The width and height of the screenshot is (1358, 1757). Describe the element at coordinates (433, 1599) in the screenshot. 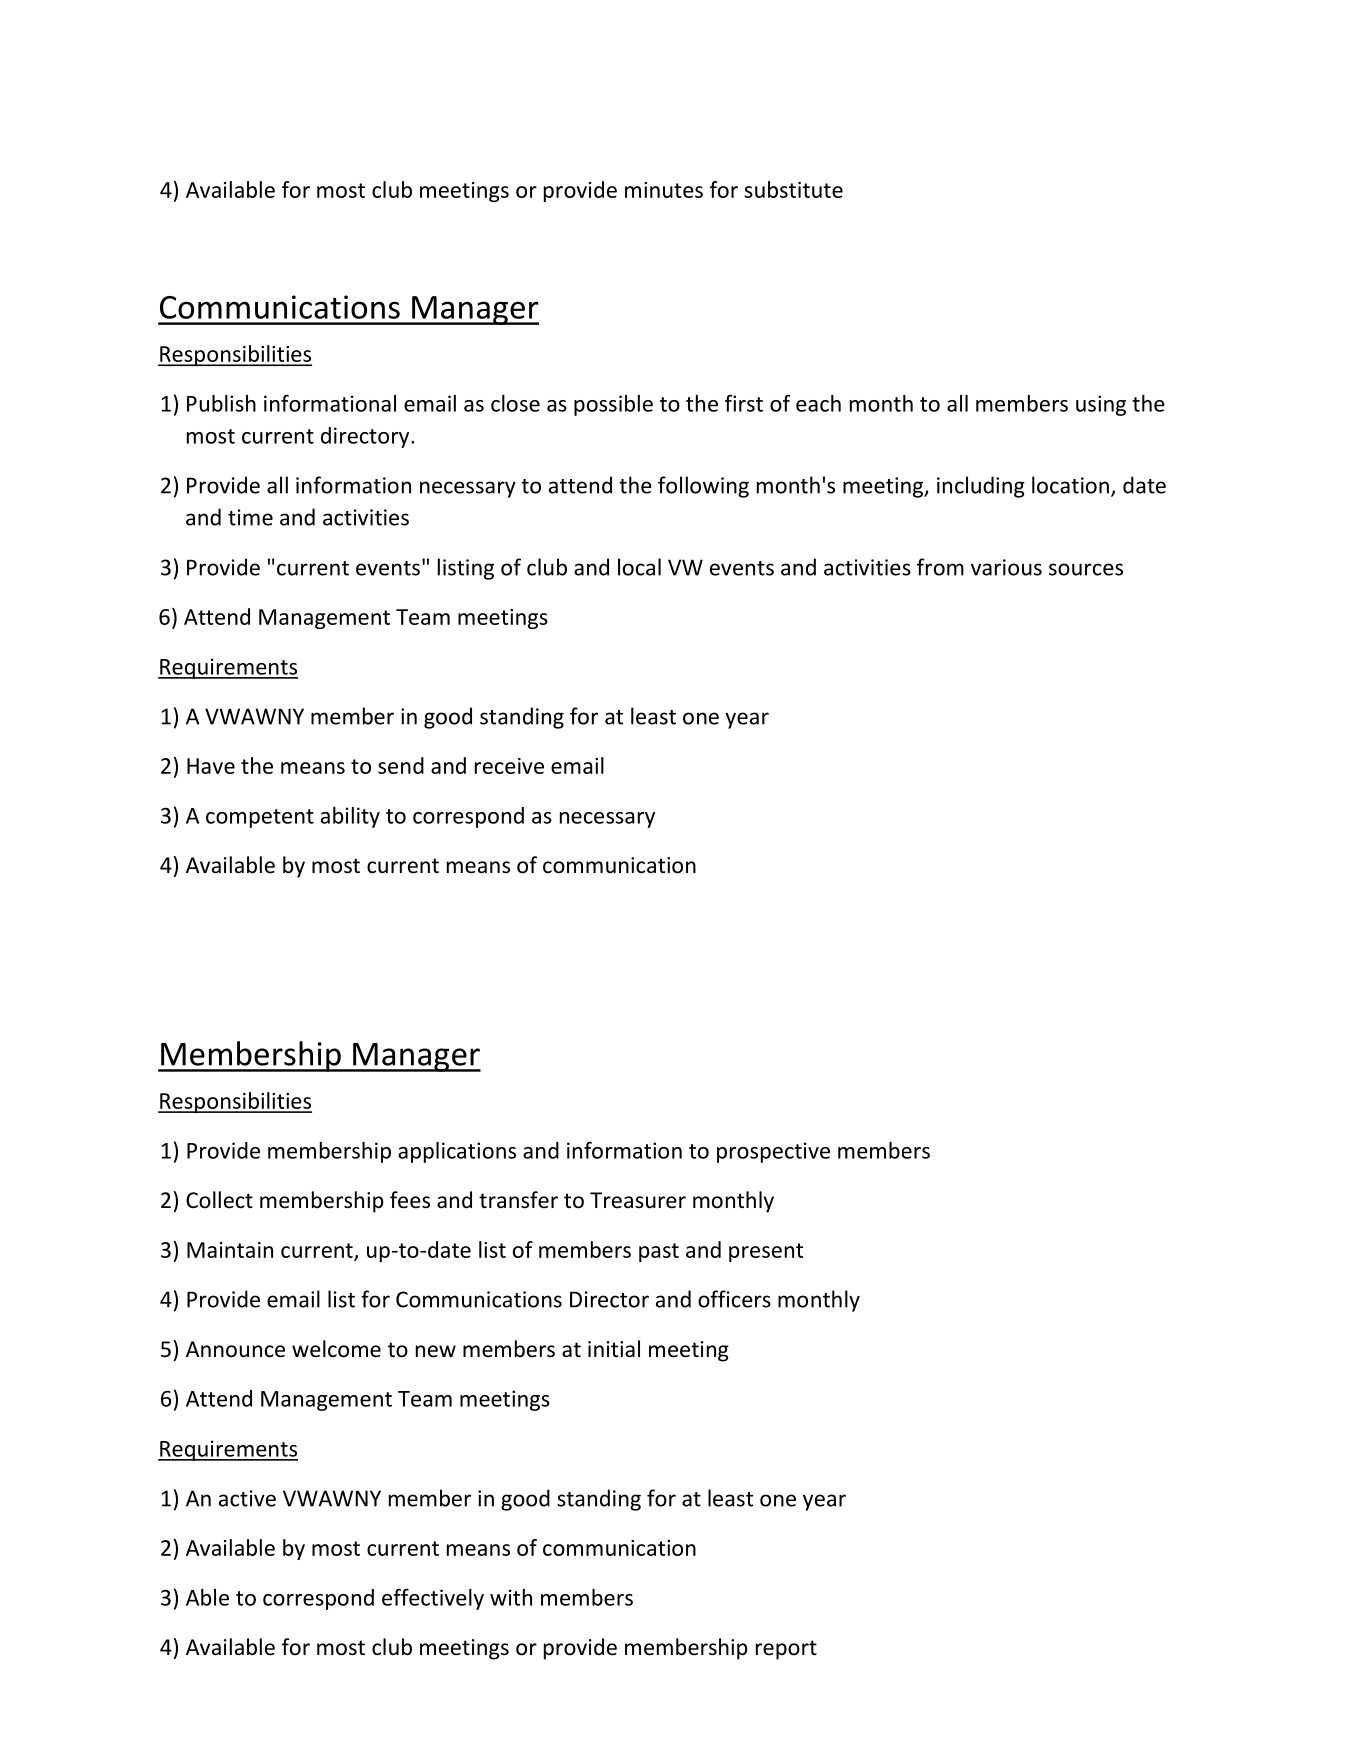

I see `effectively` at that location.
